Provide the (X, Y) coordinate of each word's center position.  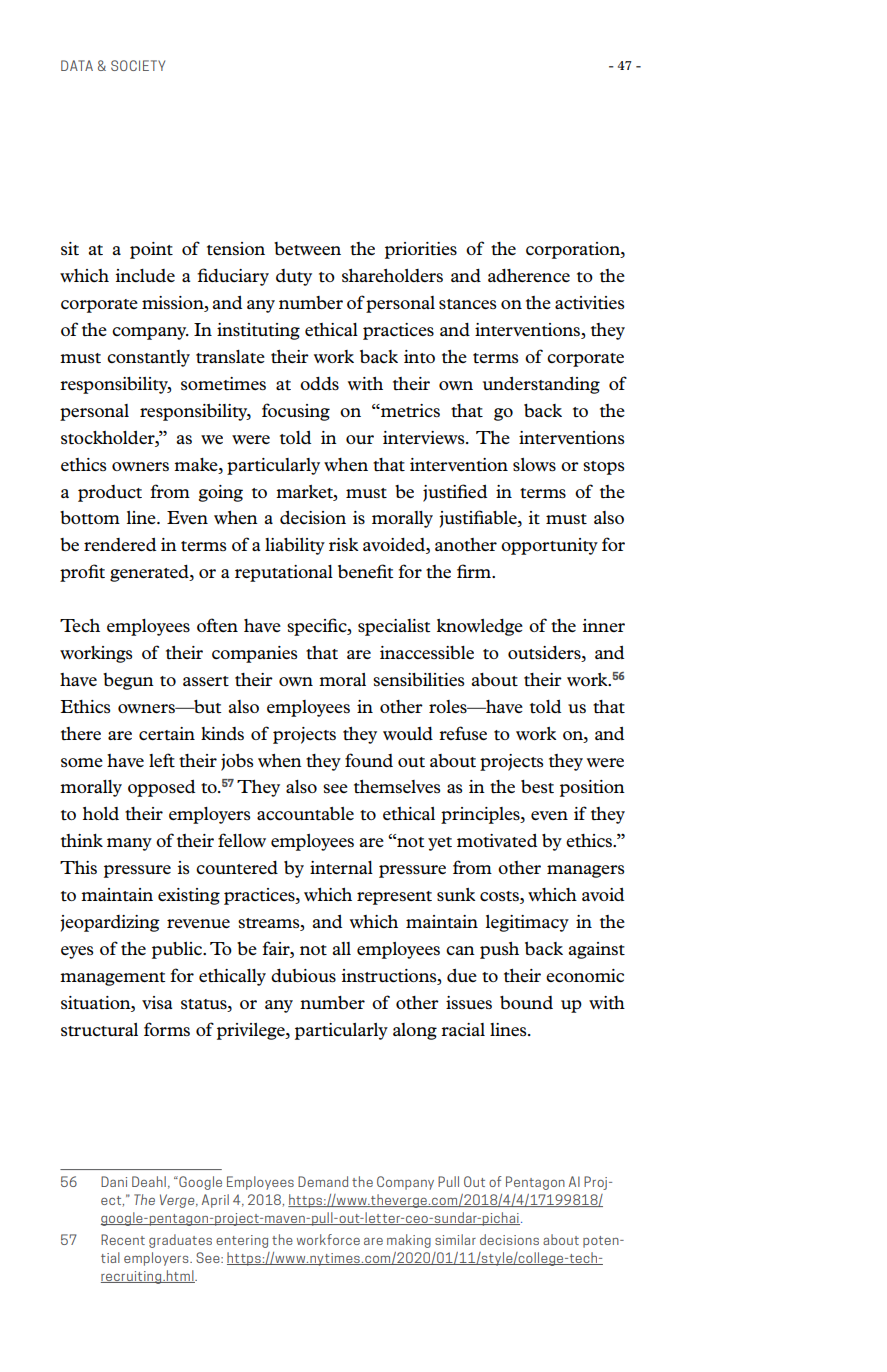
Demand (323, 1181)
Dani (114, 1181)
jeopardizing (110, 923)
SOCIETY (138, 65)
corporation (574, 250)
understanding (541, 385)
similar (455, 1239)
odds (319, 383)
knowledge (480, 627)
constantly (148, 358)
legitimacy (527, 923)
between (307, 249)
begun (128, 681)
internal (341, 868)
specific (318, 627)
